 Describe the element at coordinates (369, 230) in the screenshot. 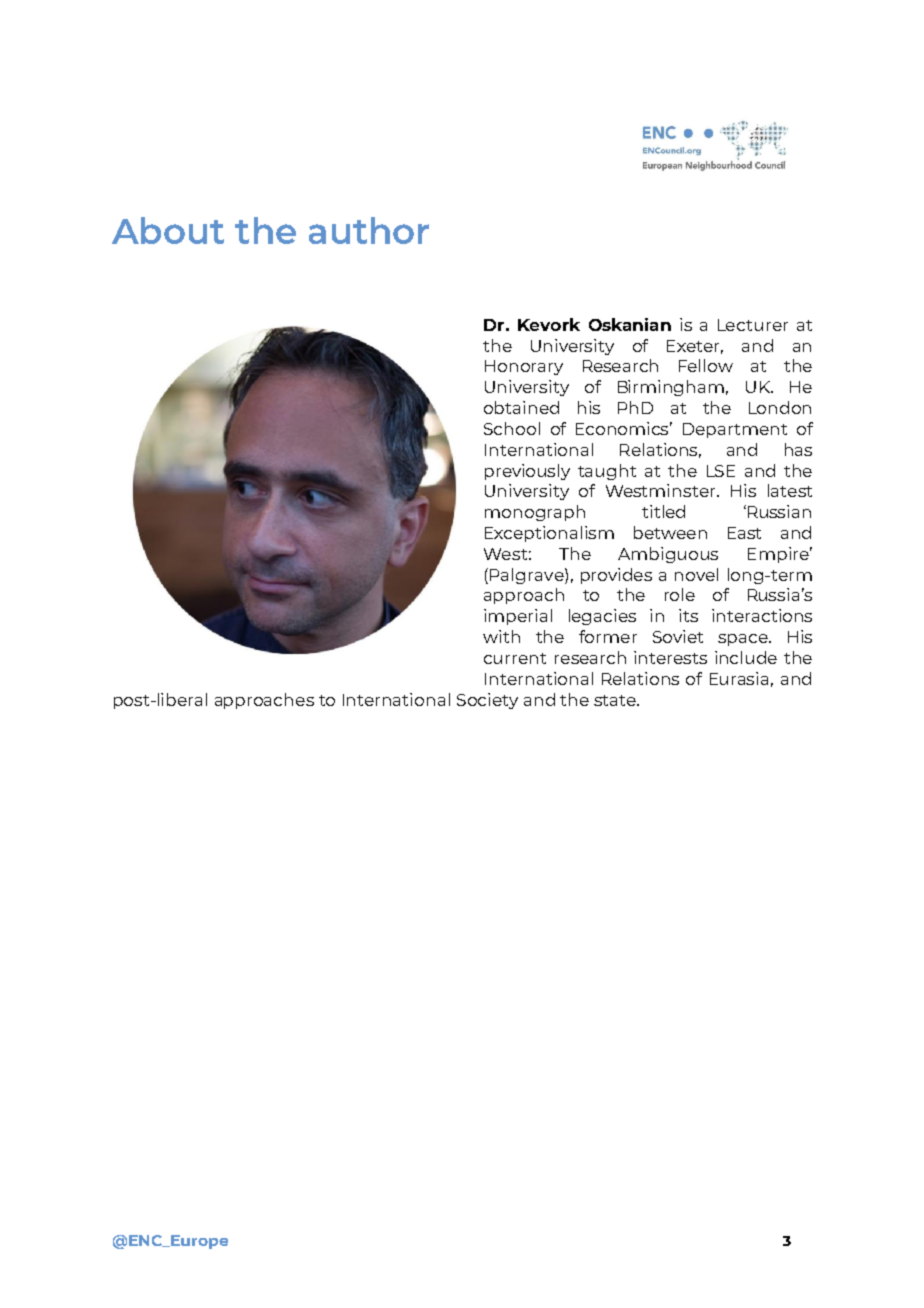

I see `author` at that location.
